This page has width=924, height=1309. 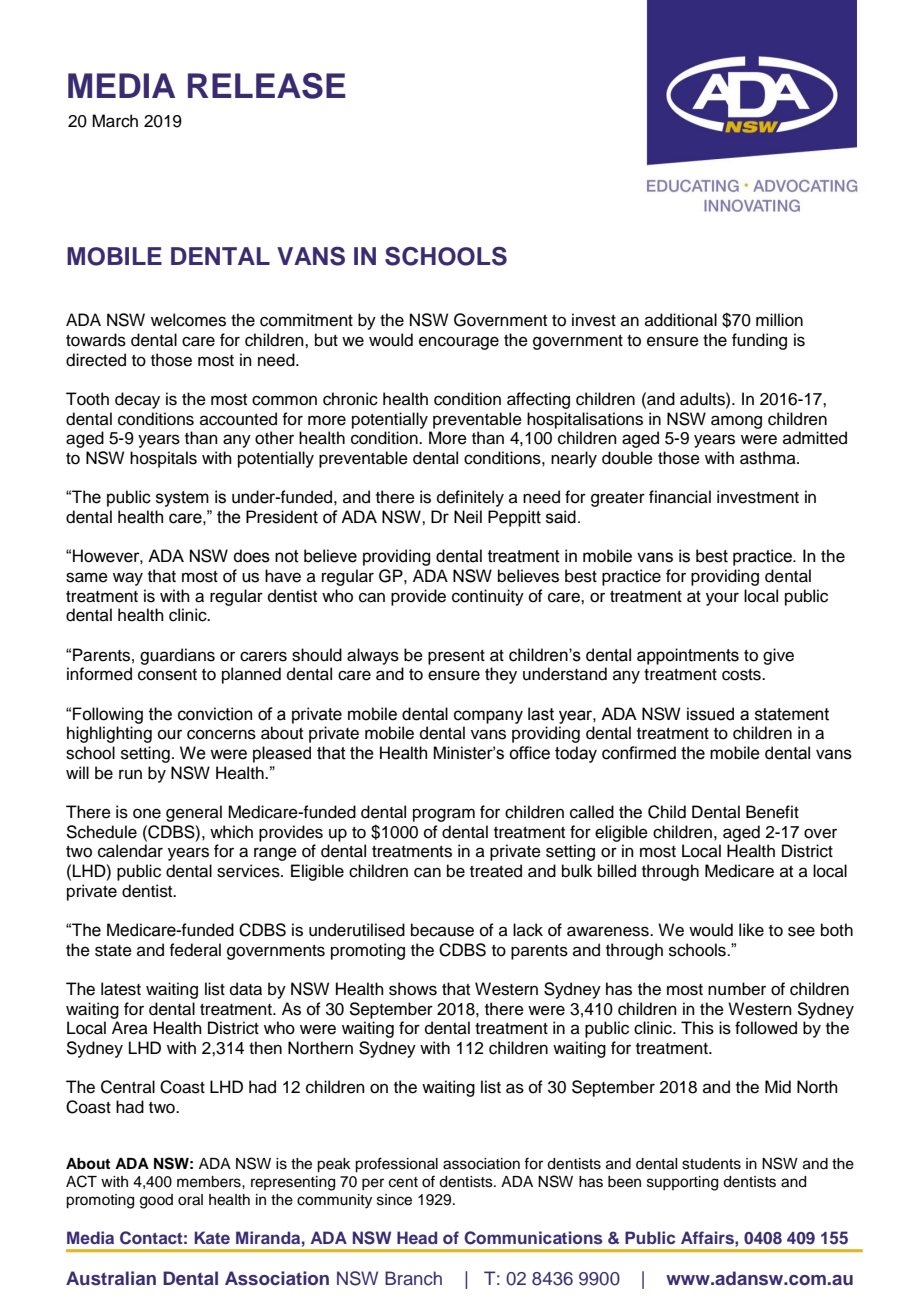 I want to click on million, so click(x=779, y=320).
